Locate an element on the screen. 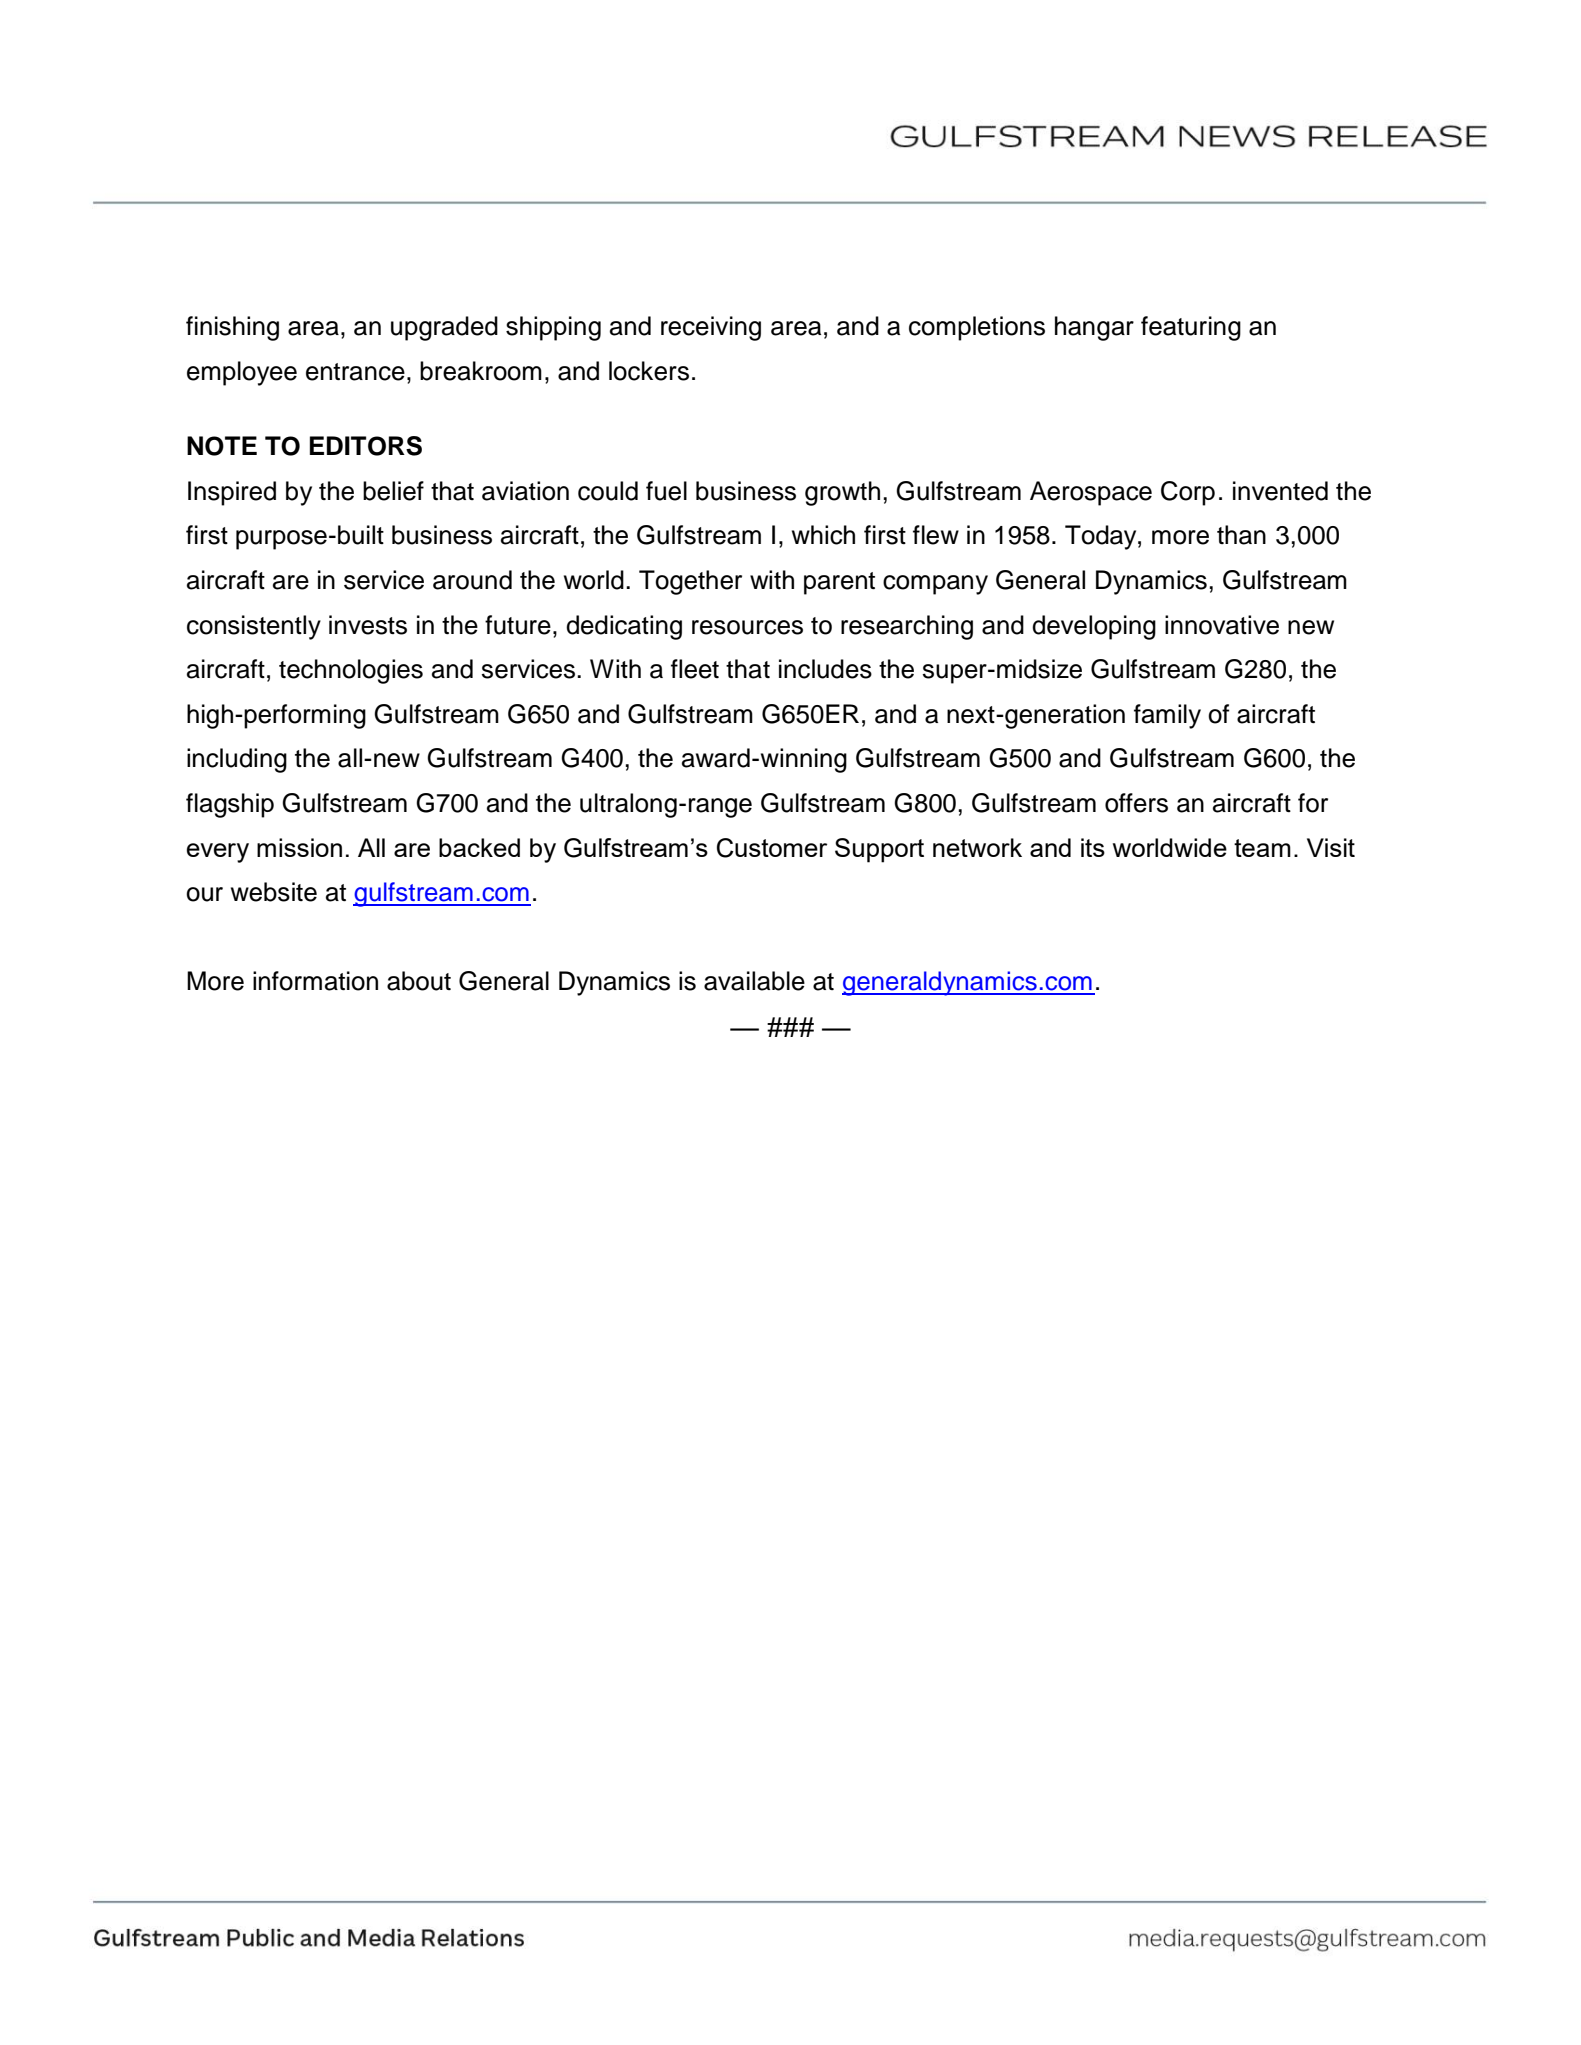 The image size is (1581, 2045). receiving is located at coordinates (711, 328).
